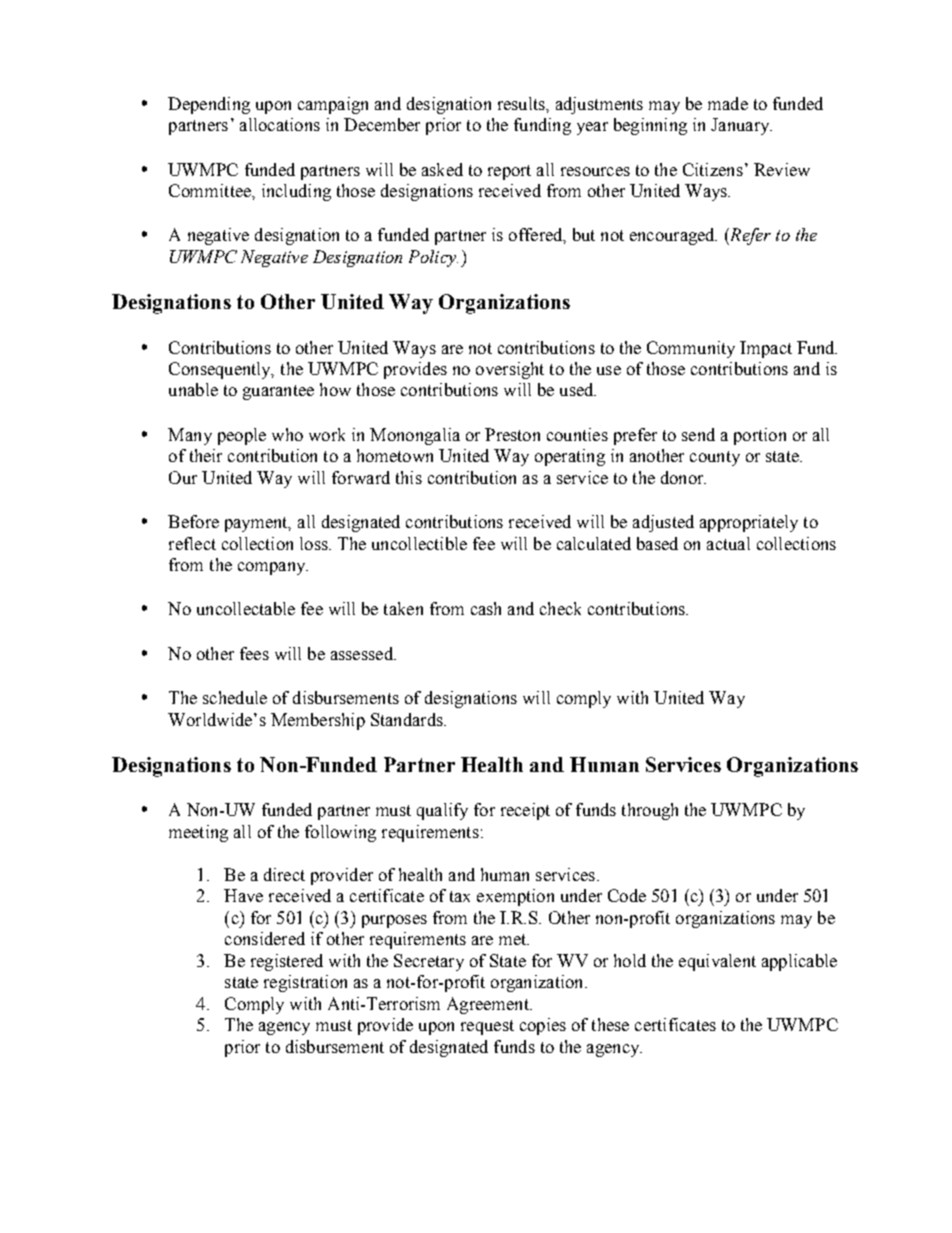 The height and width of the screenshot is (1233, 952). Describe the element at coordinates (221, 370) in the screenshot. I see `Consequently` at that location.
